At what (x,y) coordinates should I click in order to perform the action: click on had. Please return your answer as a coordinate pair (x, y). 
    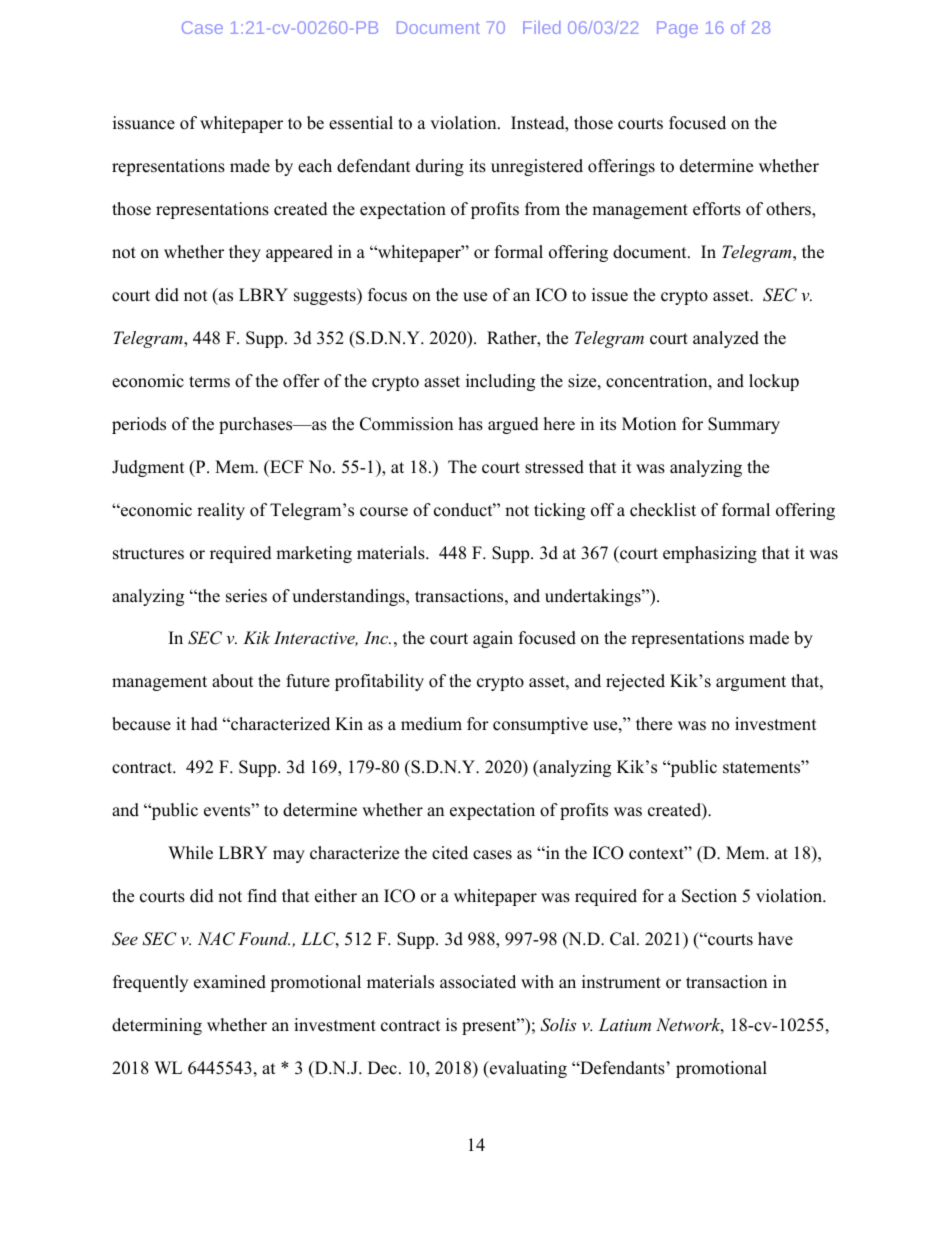
    Looking at the image, I should click on (204, 724).
